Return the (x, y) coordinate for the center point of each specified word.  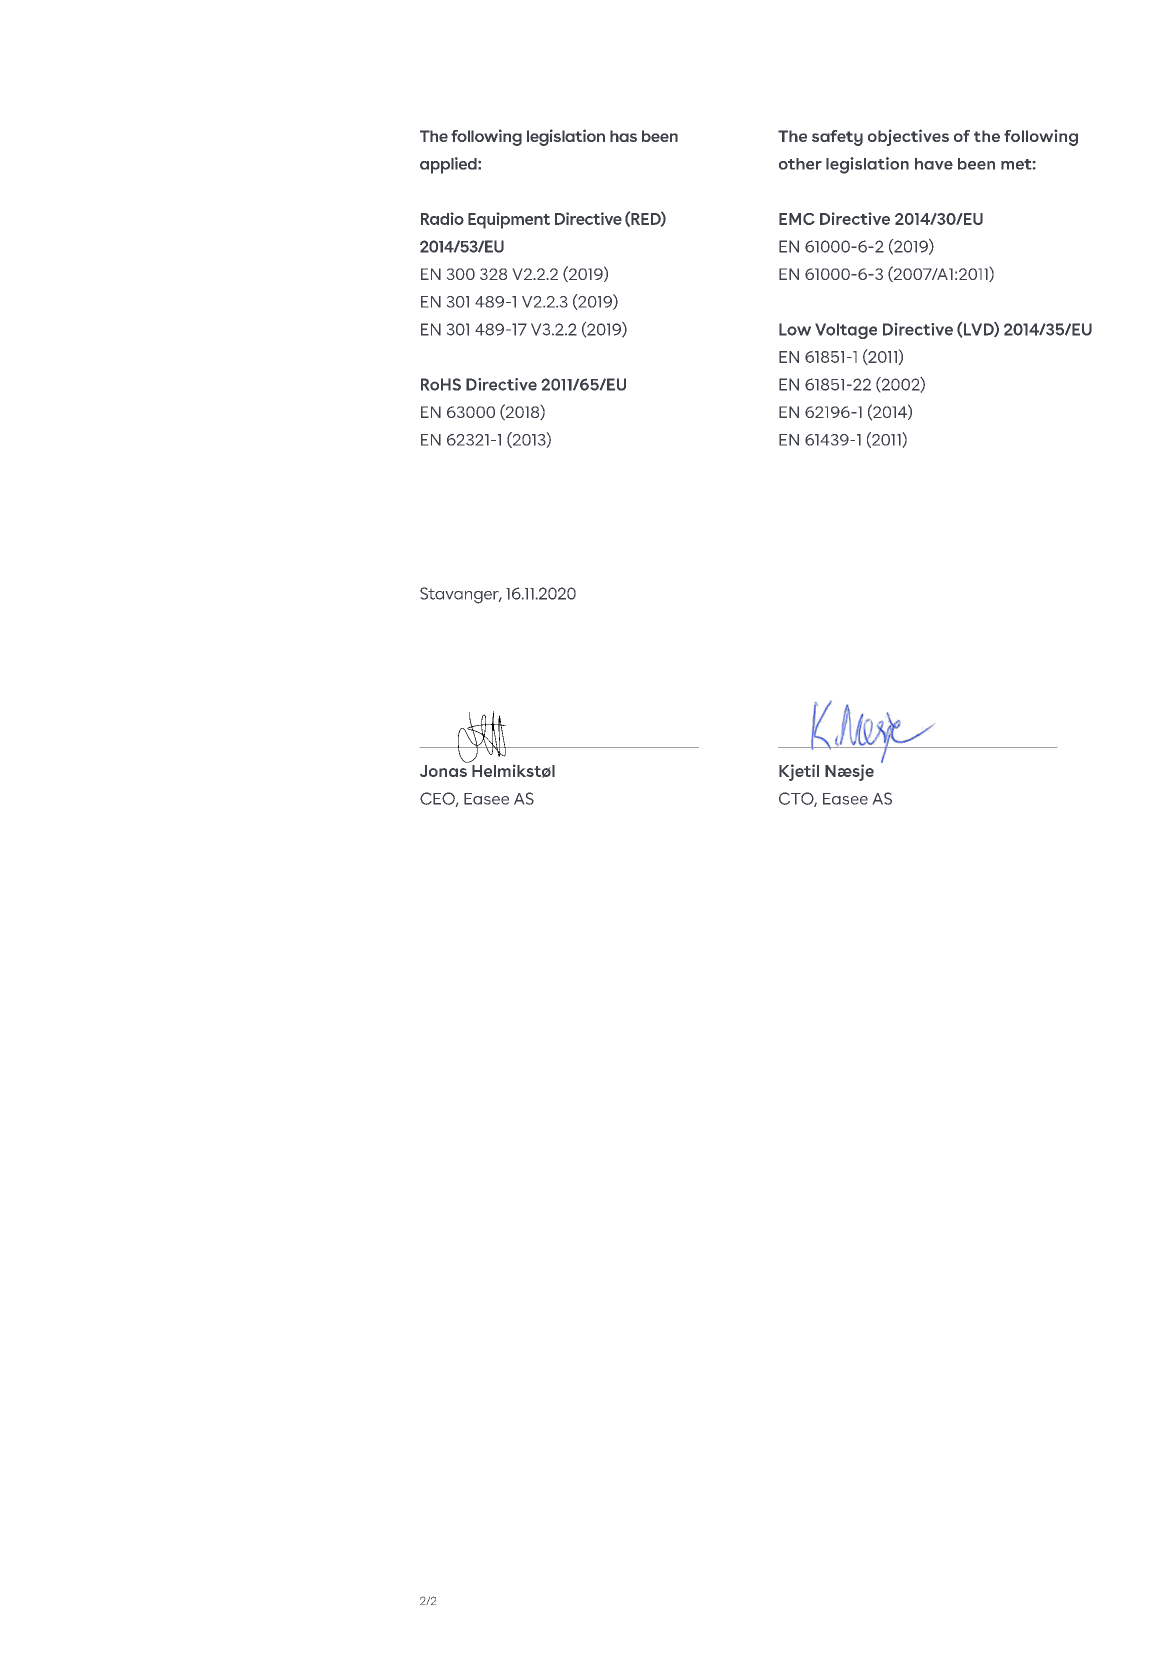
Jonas (443, 771)
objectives (908, 137)
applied (449, 165)
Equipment (509, 220)
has (623, 136)
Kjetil (799, 772)
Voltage (846, 331)
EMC (797, 219)
